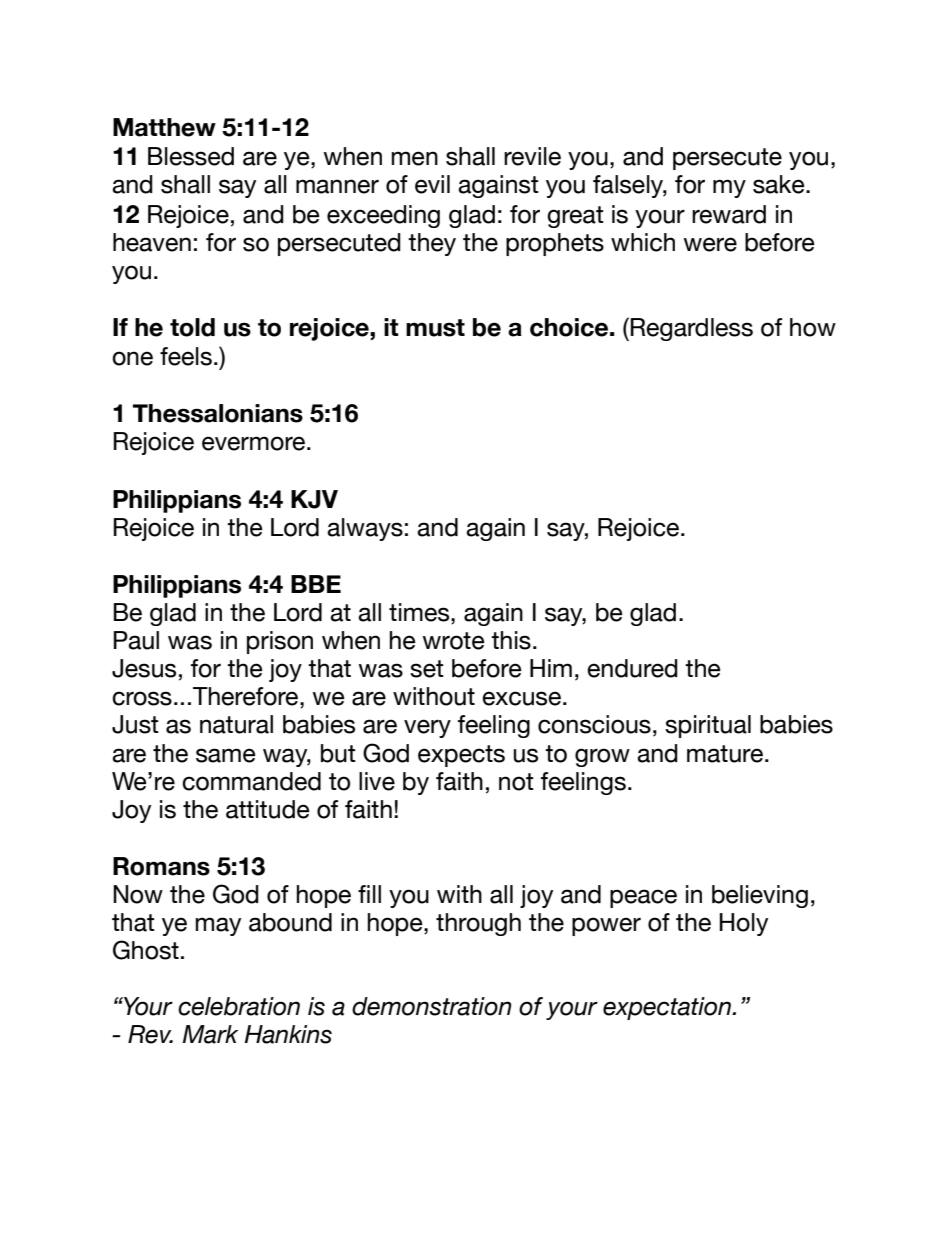 The height and width of the screenshot is (1233, 952). I want to click on BBE, so click(316, 584).
